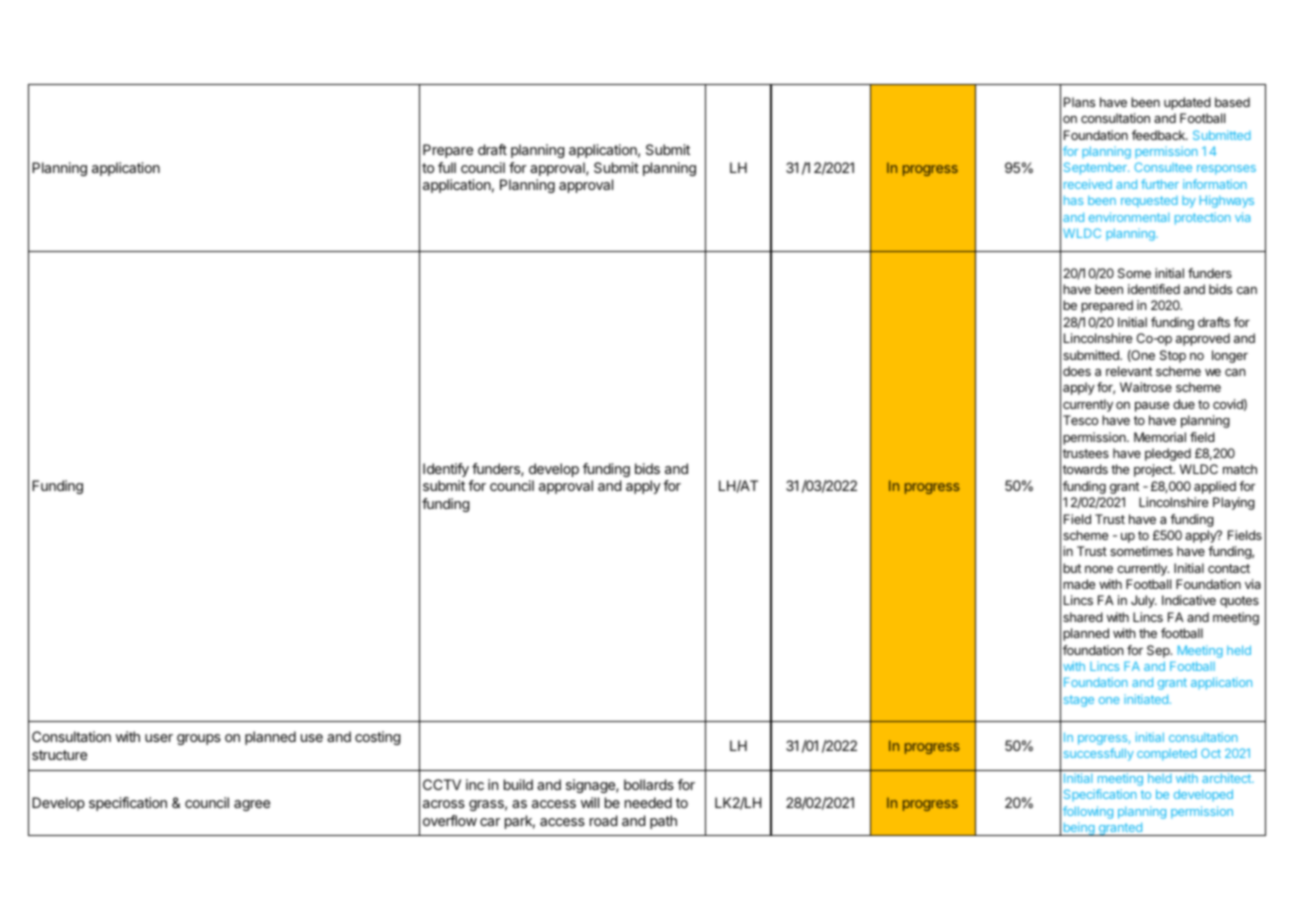 The height and width of the image is (924, 1308). Describe the element at coordinates (1083, 617) in the image. I see `shared` at that location.
